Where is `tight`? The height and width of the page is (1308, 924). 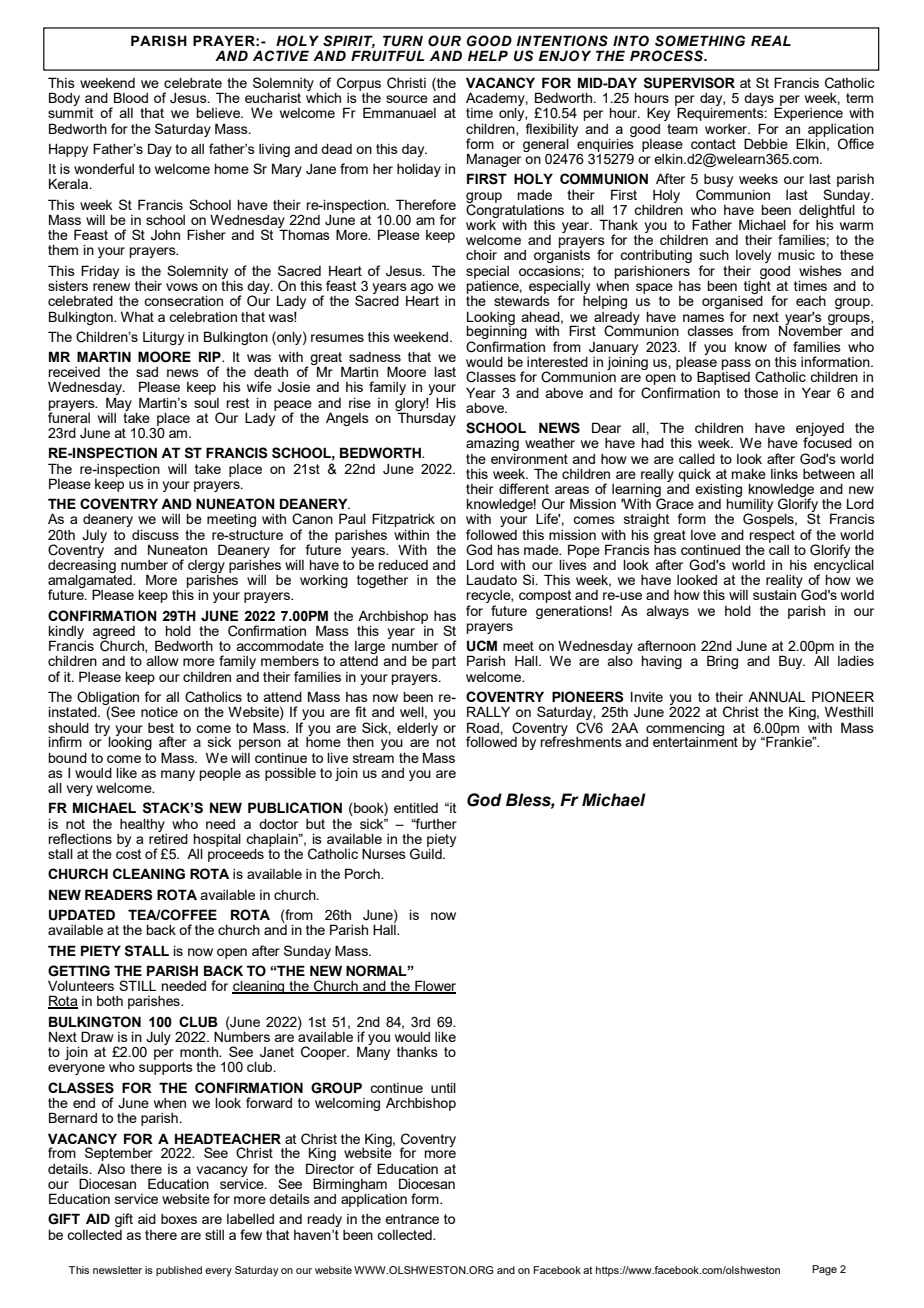
tight is located at coordinates (757, 287).
